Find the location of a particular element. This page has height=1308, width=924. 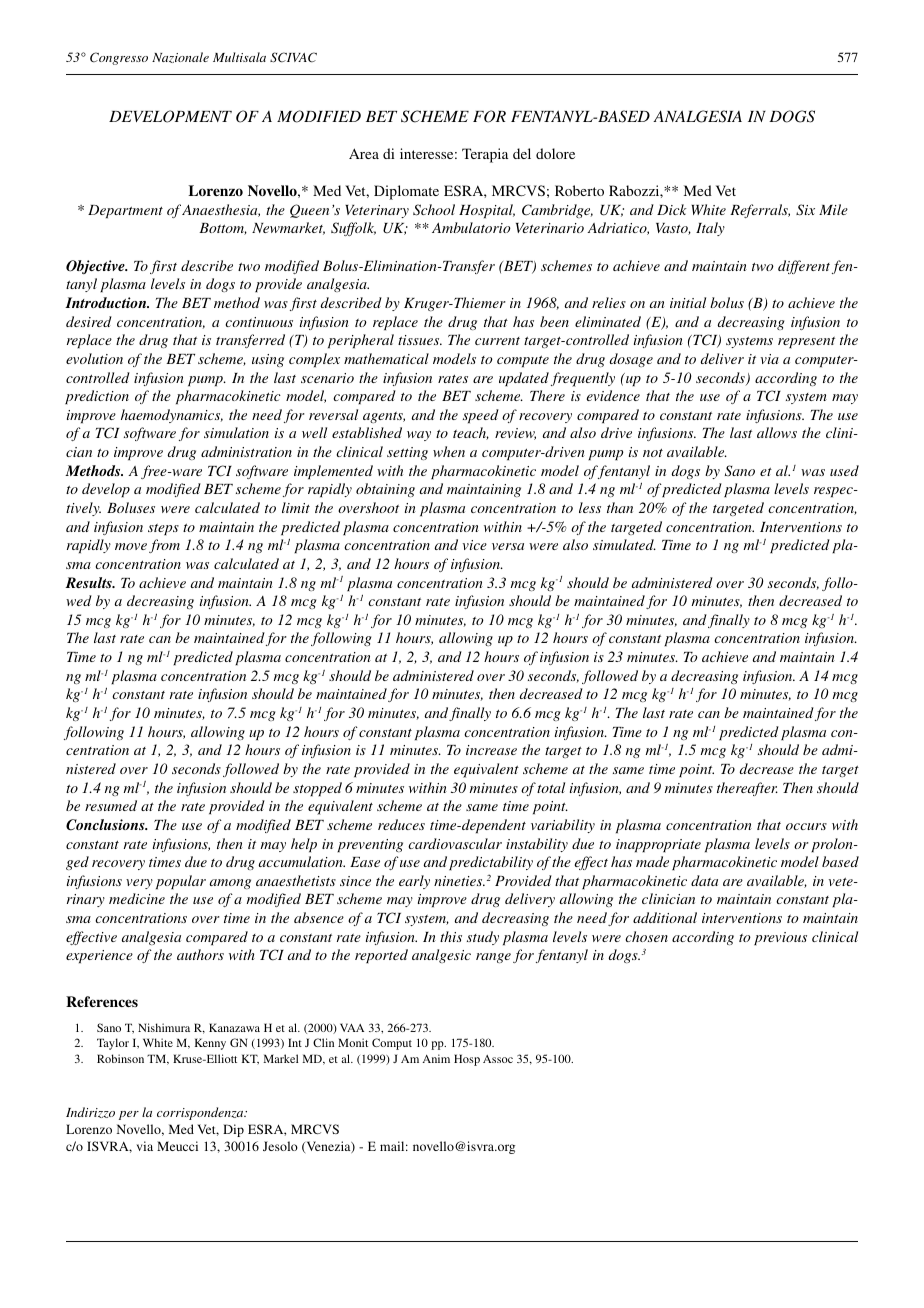

Nazionale is located at coordinates (180, 57).
